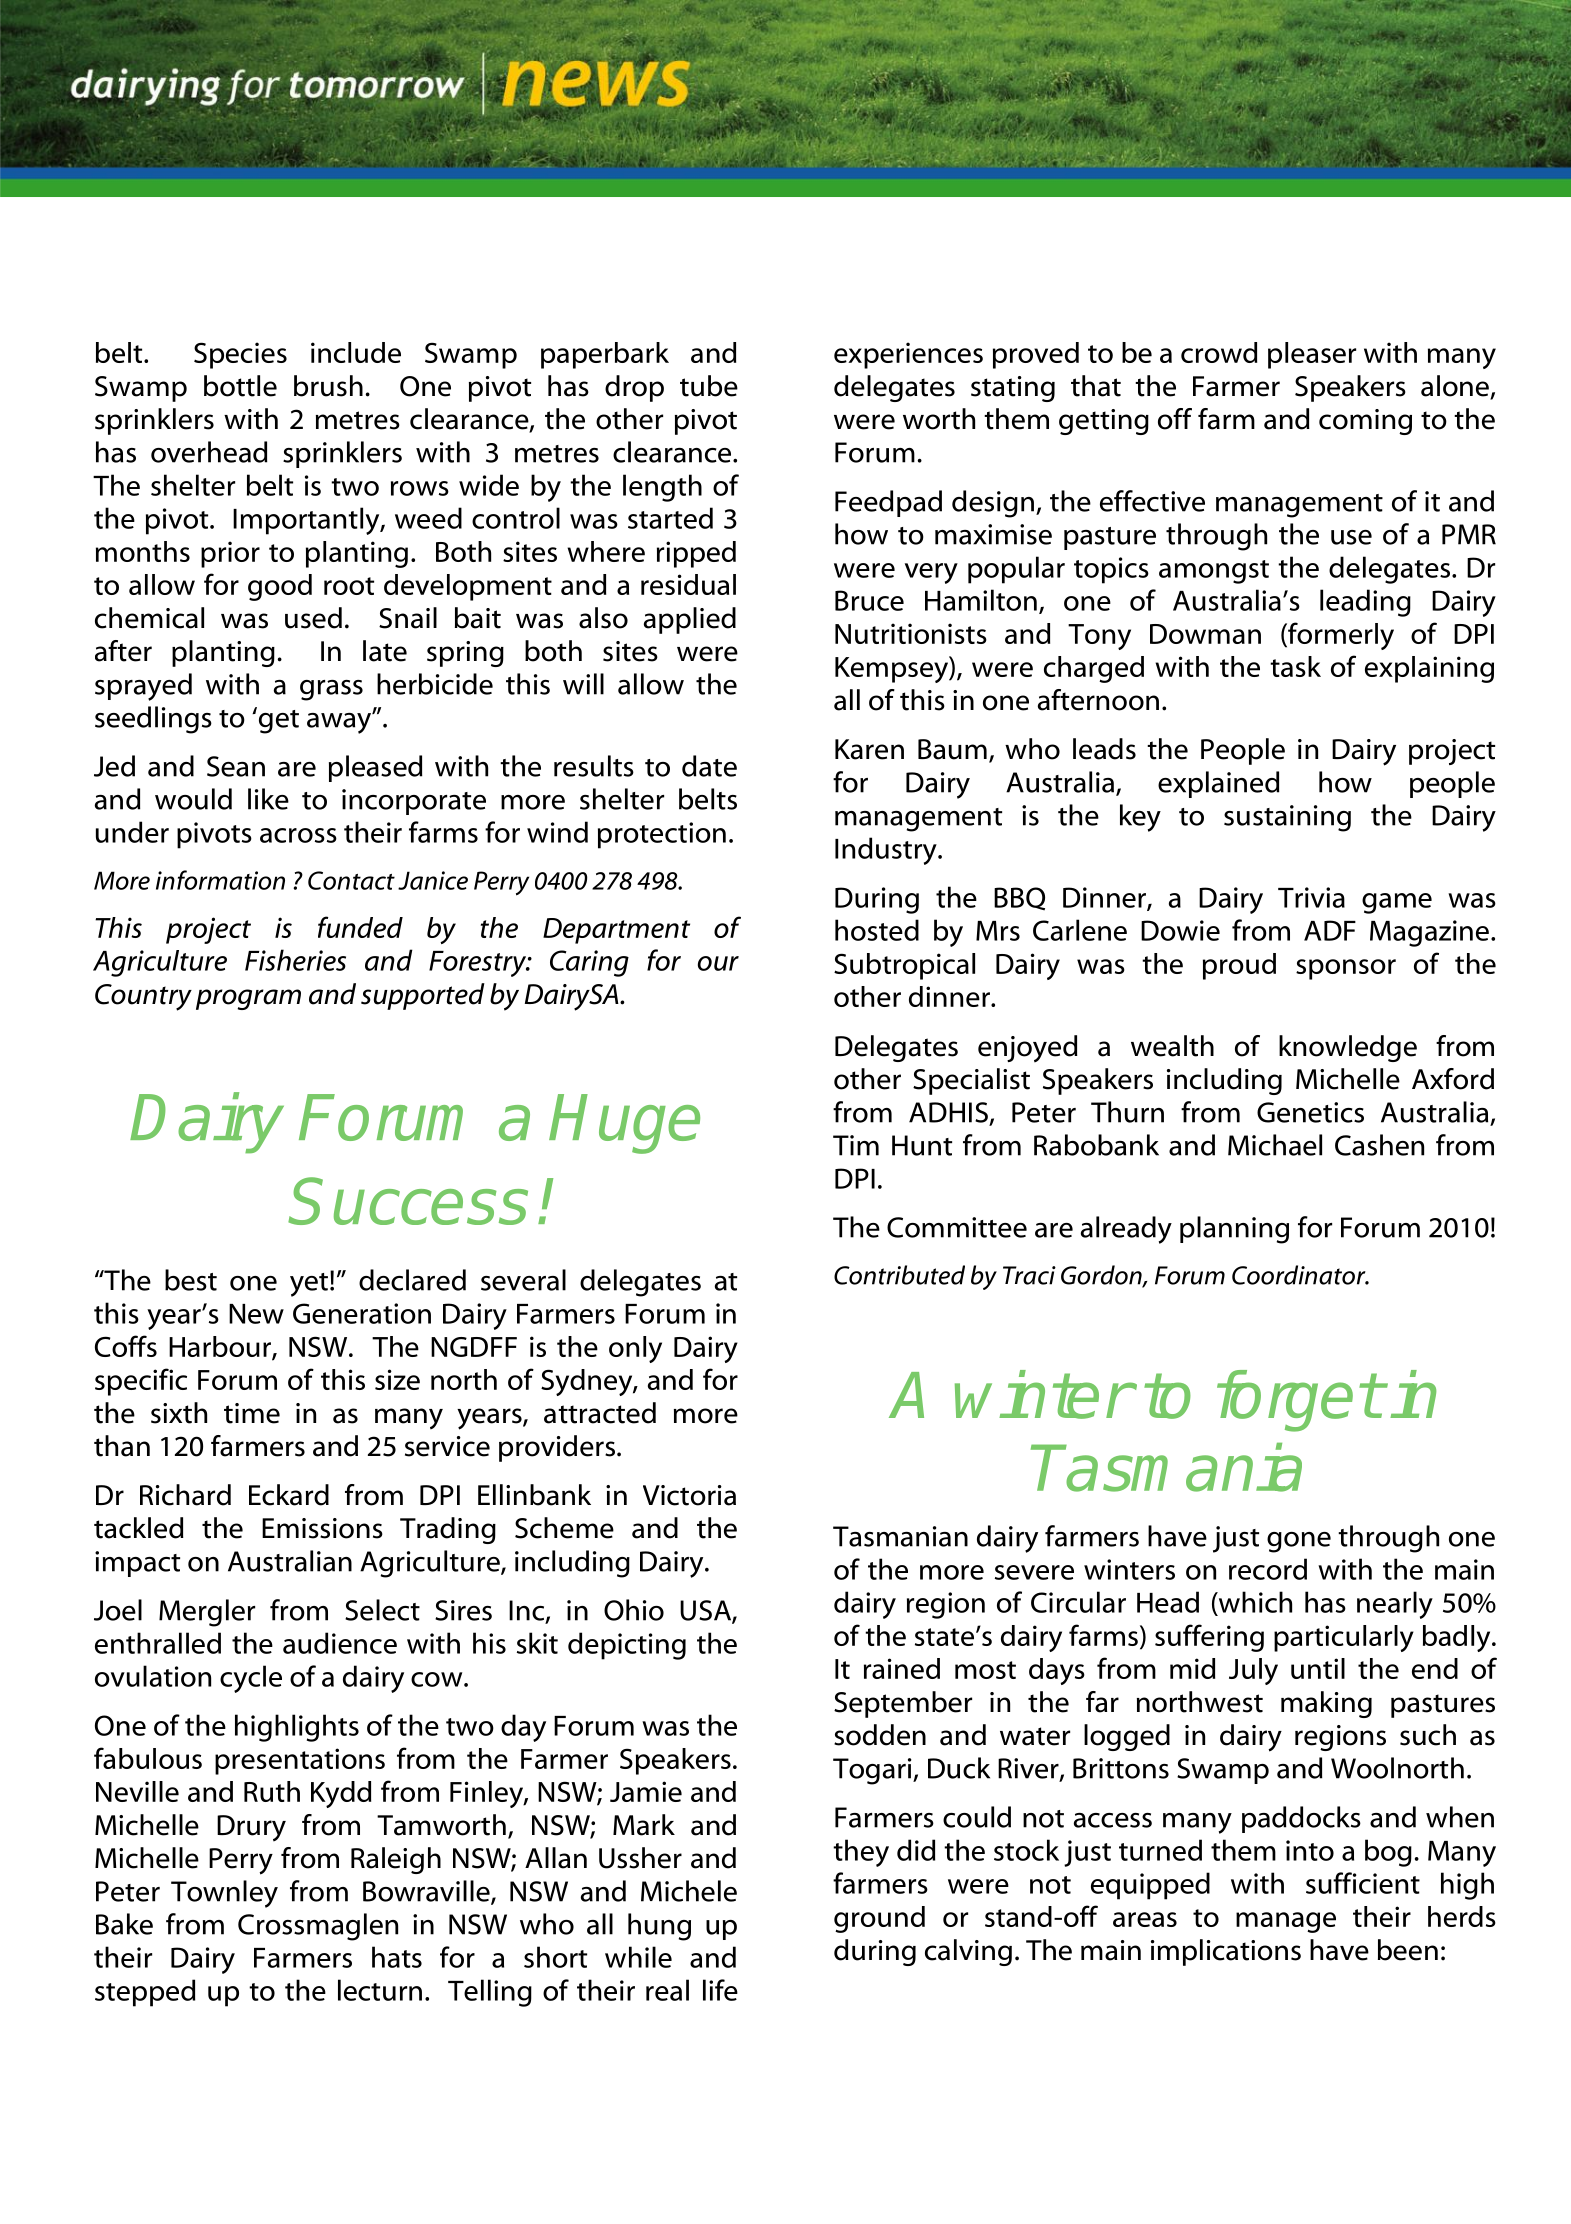 The width and height of the page is (1571, 2224). What do you see at coordinates (1299, 1542) in the page?
I see `gone` at bounding box center [1299, 1542].
